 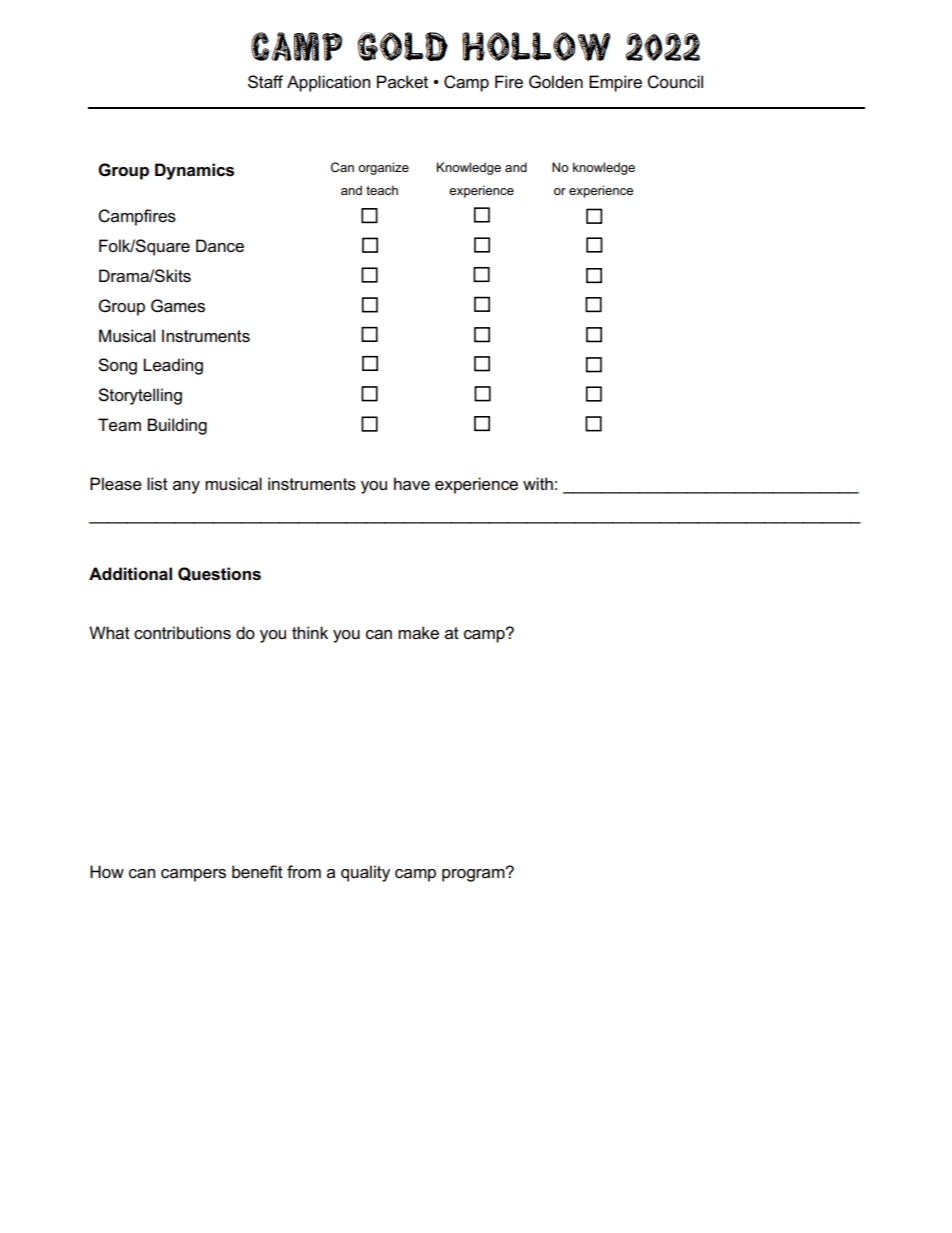 I want to click on Empire, so click(x=615, y=83).
